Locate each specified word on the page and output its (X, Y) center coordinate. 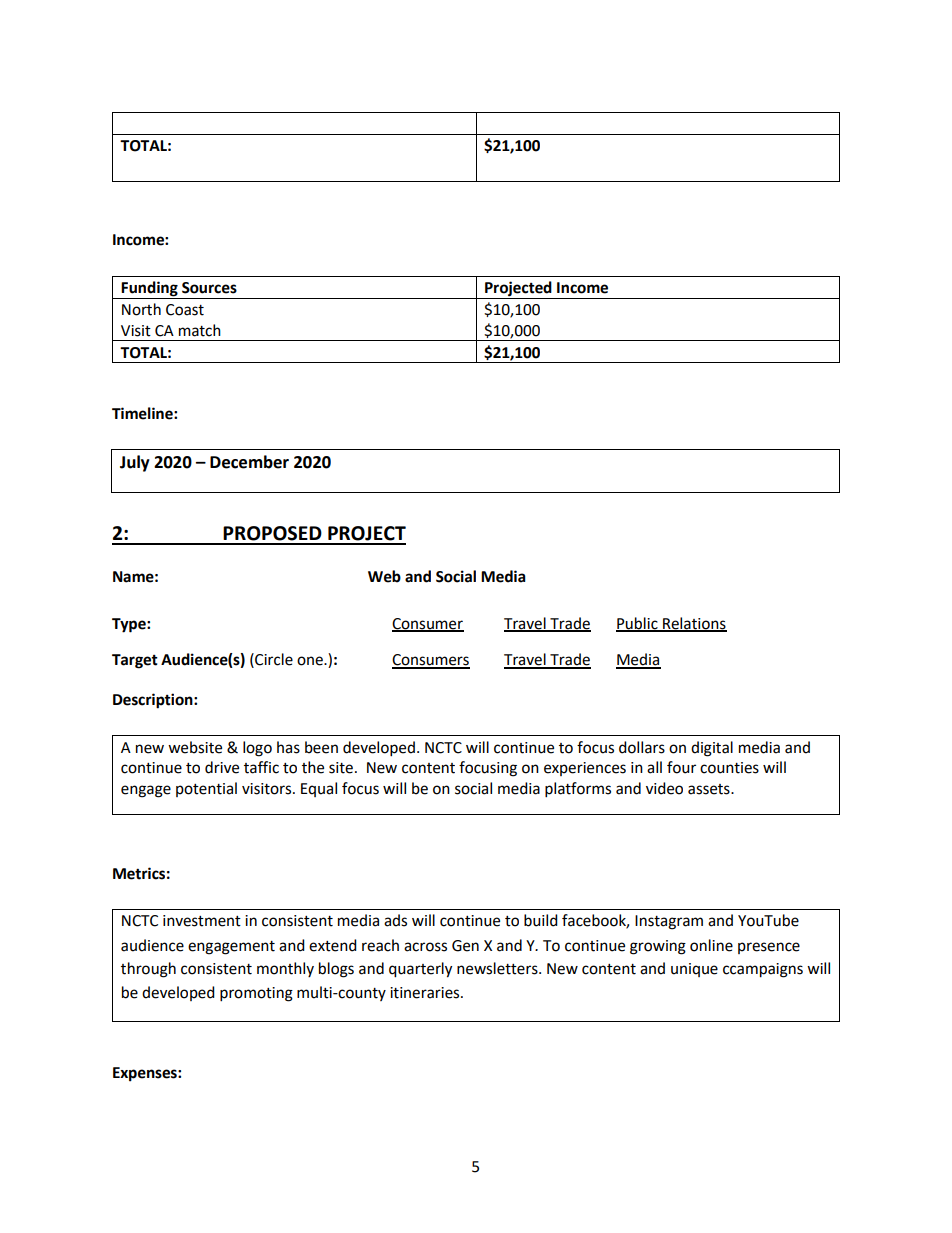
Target (135, 661)
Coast (185, 310)
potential (206, 789)
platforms (578, 790)
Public (638, 624)
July (135, 463)
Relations (694, 624)
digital (712, 749)
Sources (209, 288)
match (200, 330)
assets (710, 789)
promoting (256, 994)
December (249, 462)
